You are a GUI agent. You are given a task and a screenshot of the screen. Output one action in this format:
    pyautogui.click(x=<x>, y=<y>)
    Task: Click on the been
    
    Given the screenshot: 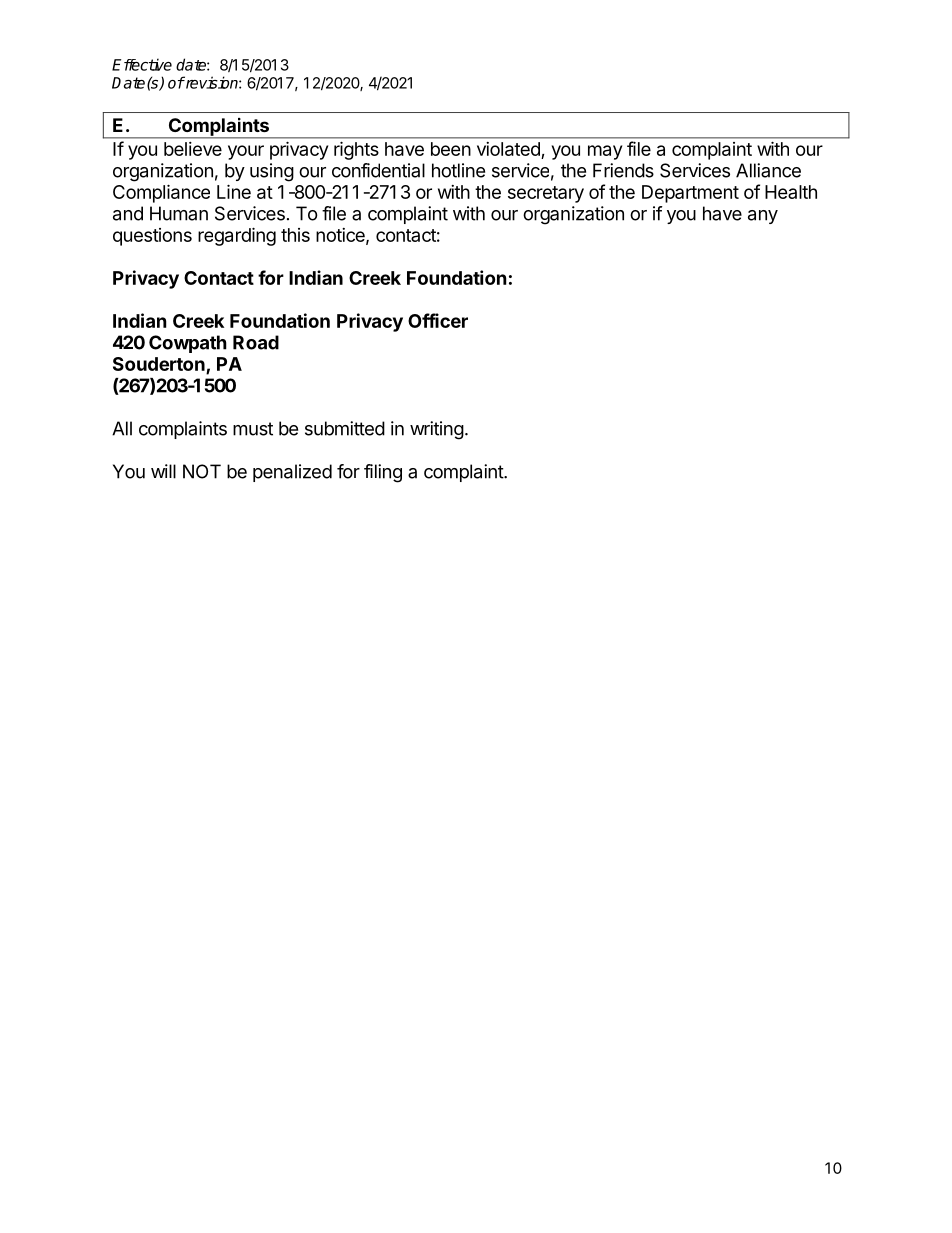 What is the action you would take?
    pyautogui.click(x=451, y=149)
